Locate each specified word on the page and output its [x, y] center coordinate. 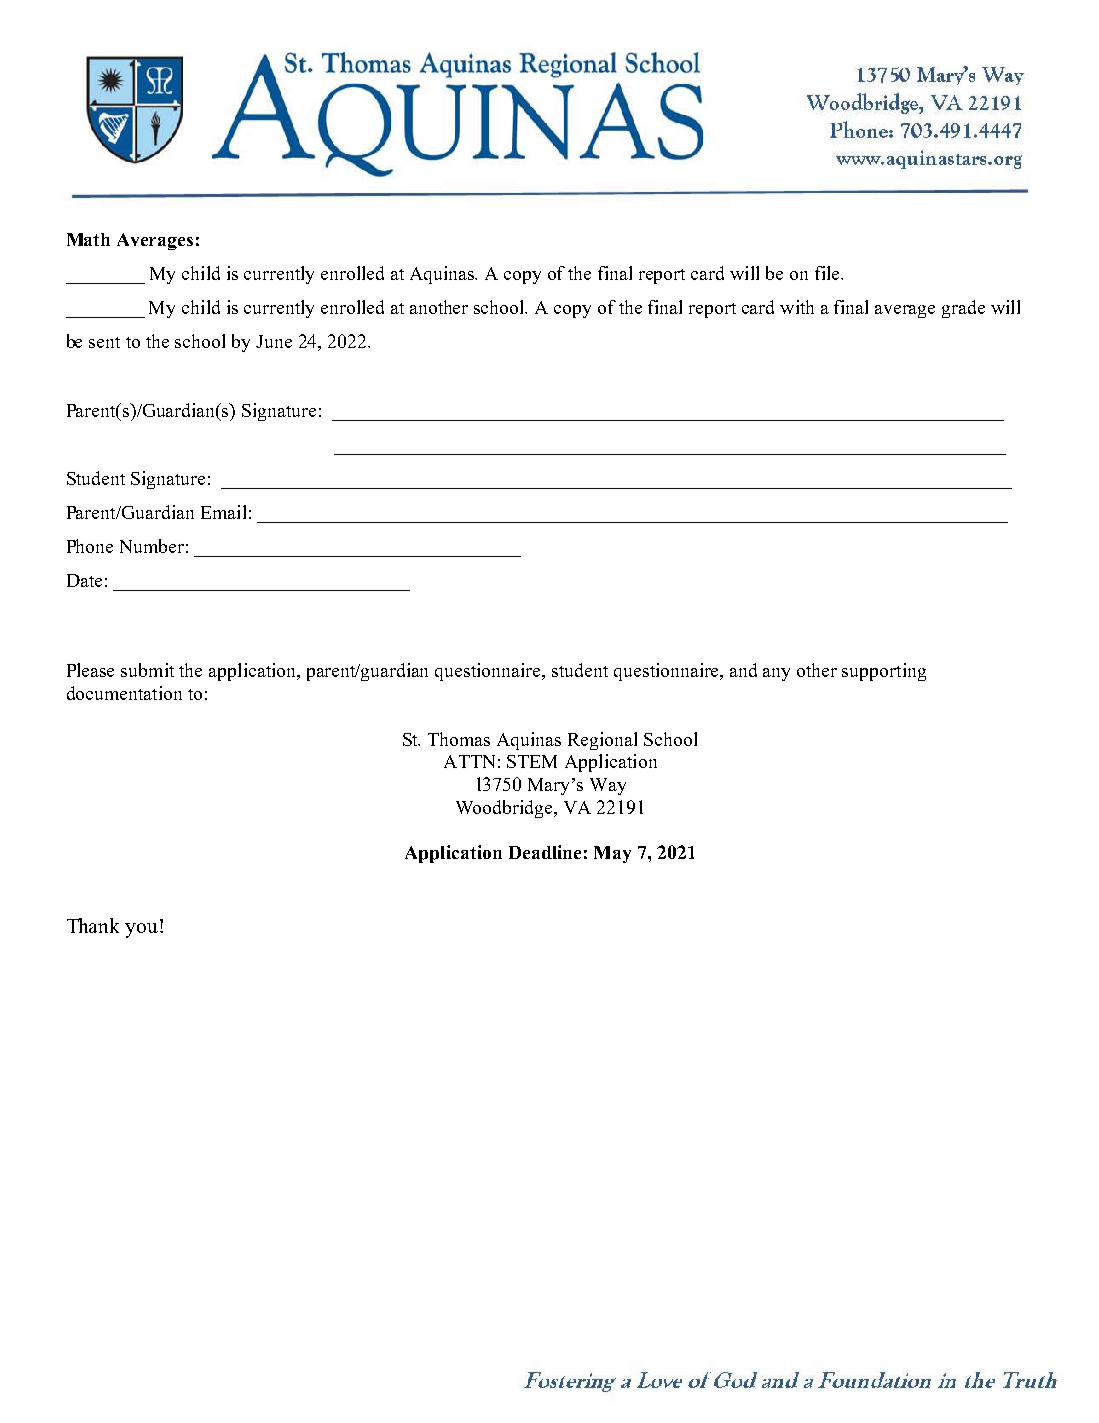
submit [147, 670]
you [143, 930]
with [797, 307]
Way [608, 786]
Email [223, 512]
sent [104, 342]
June [274, 341]
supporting [884, 672]
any [776, 674]
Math [88, 239]
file [828, 273]
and [743, 670]
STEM [532, 761]
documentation [124, 693]
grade [963, 309]
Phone [90, 546]
